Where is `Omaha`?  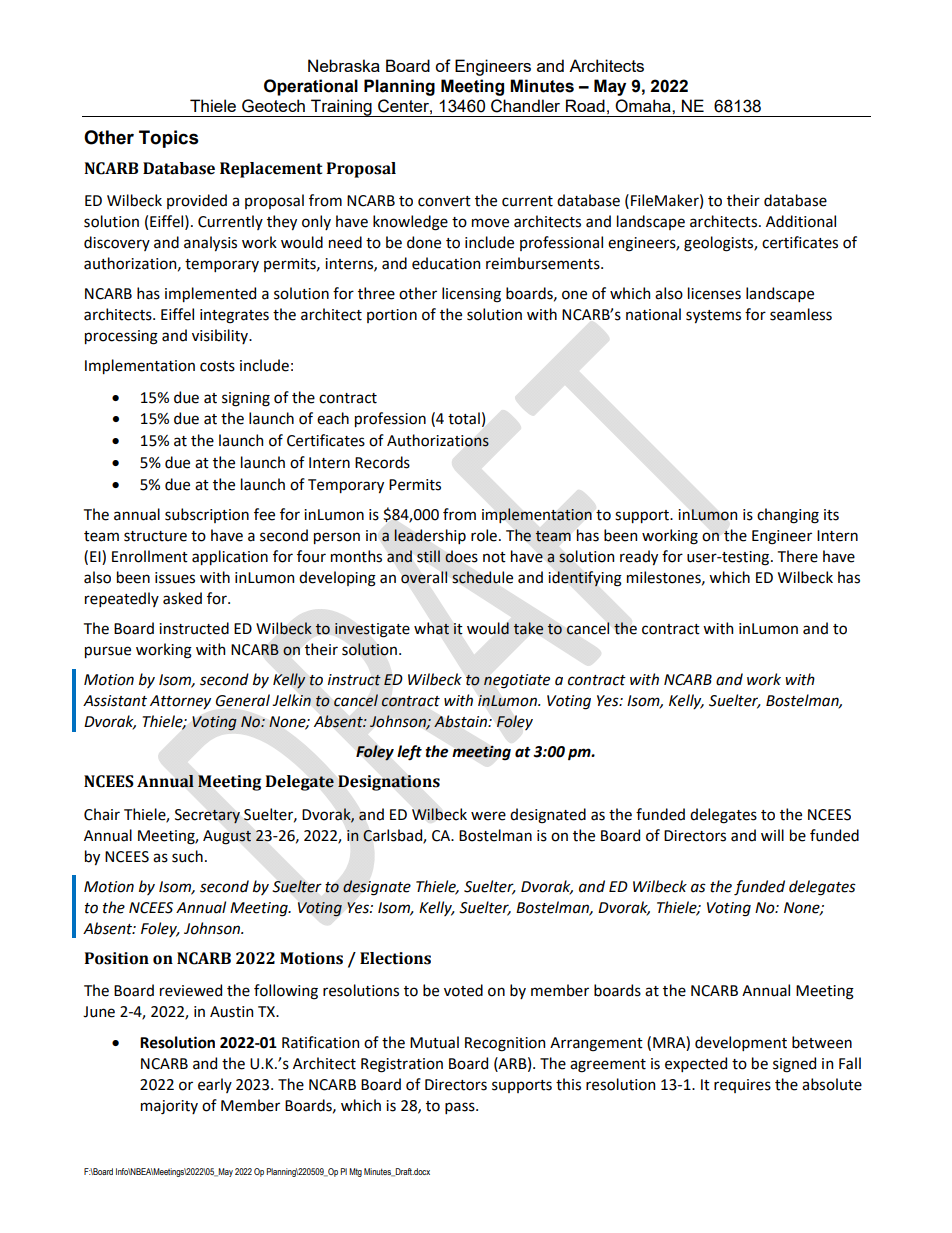
Omaha is located at coordinates (644, 106).
